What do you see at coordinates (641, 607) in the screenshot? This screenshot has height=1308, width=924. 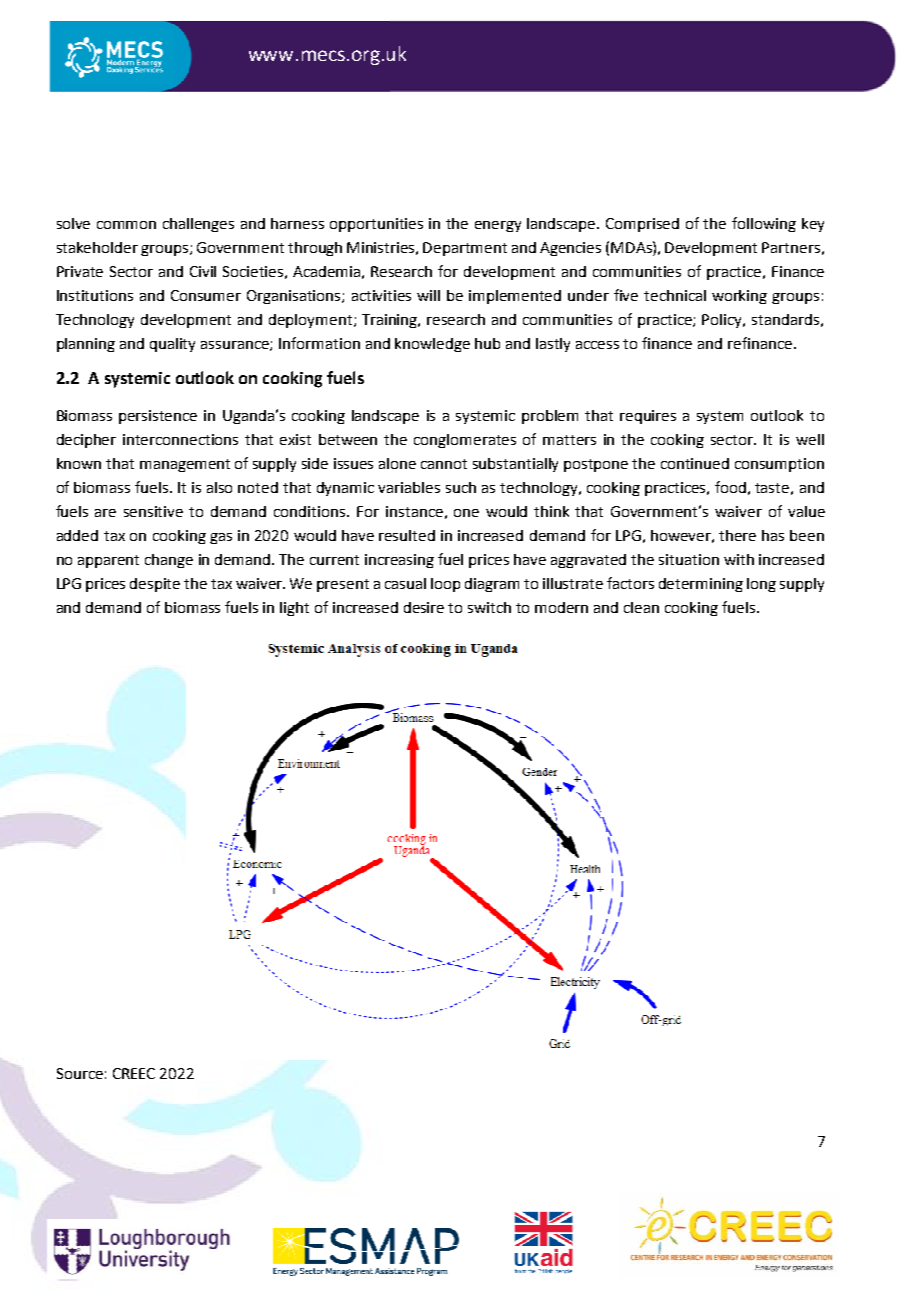 I see `clean` at bounding box center [641, 607].
